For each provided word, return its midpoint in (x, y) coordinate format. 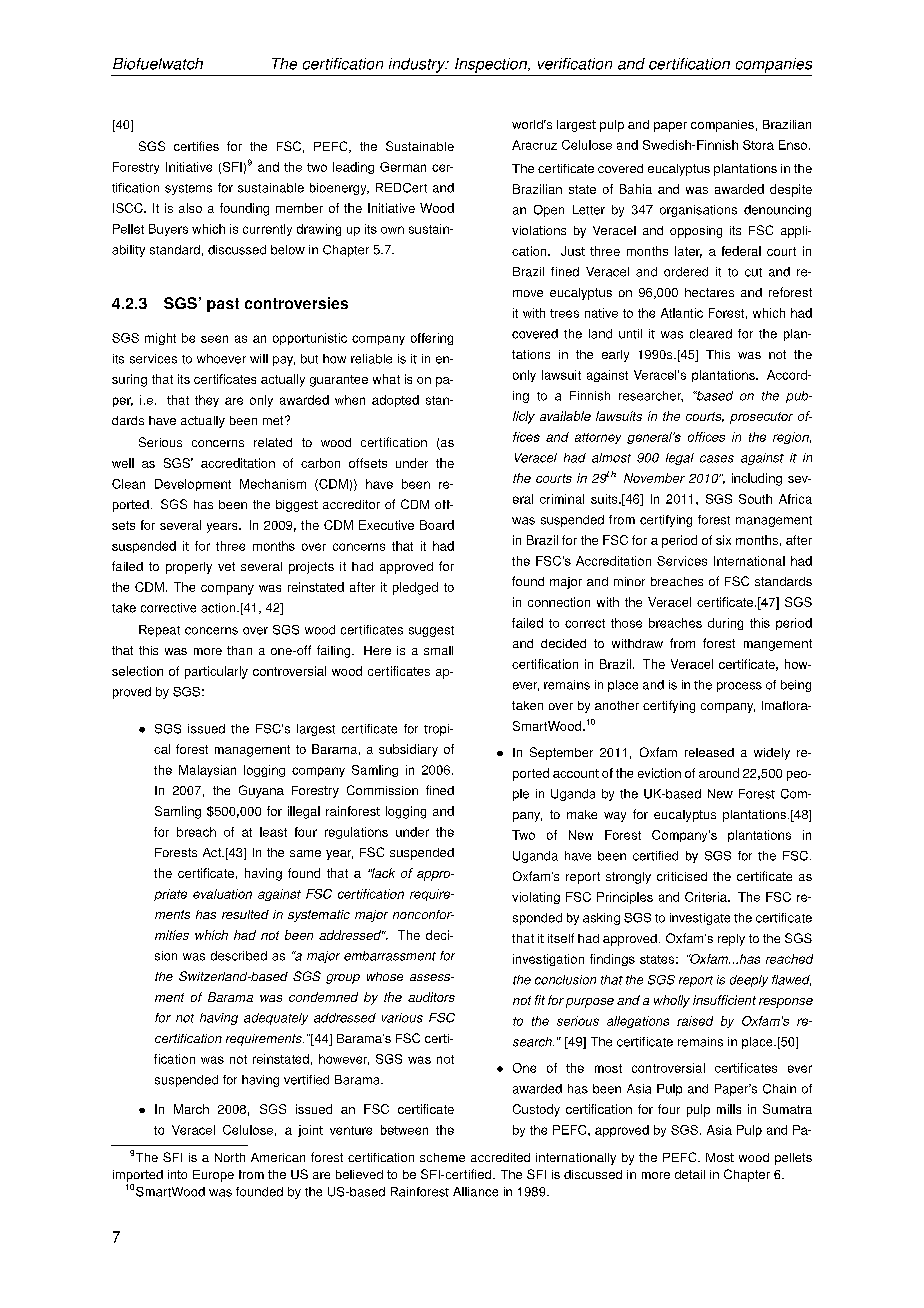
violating (536, 898)
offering (432, 339)
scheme (442, 1157)
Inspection (492, 65)
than (239, 650)
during (725, 624)
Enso (793, 145)
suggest (431, 631)
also (190, 208)
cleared (711, 334)
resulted (245, 914)
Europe (213, 1176)
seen (214, 339)
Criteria (707, 897)
